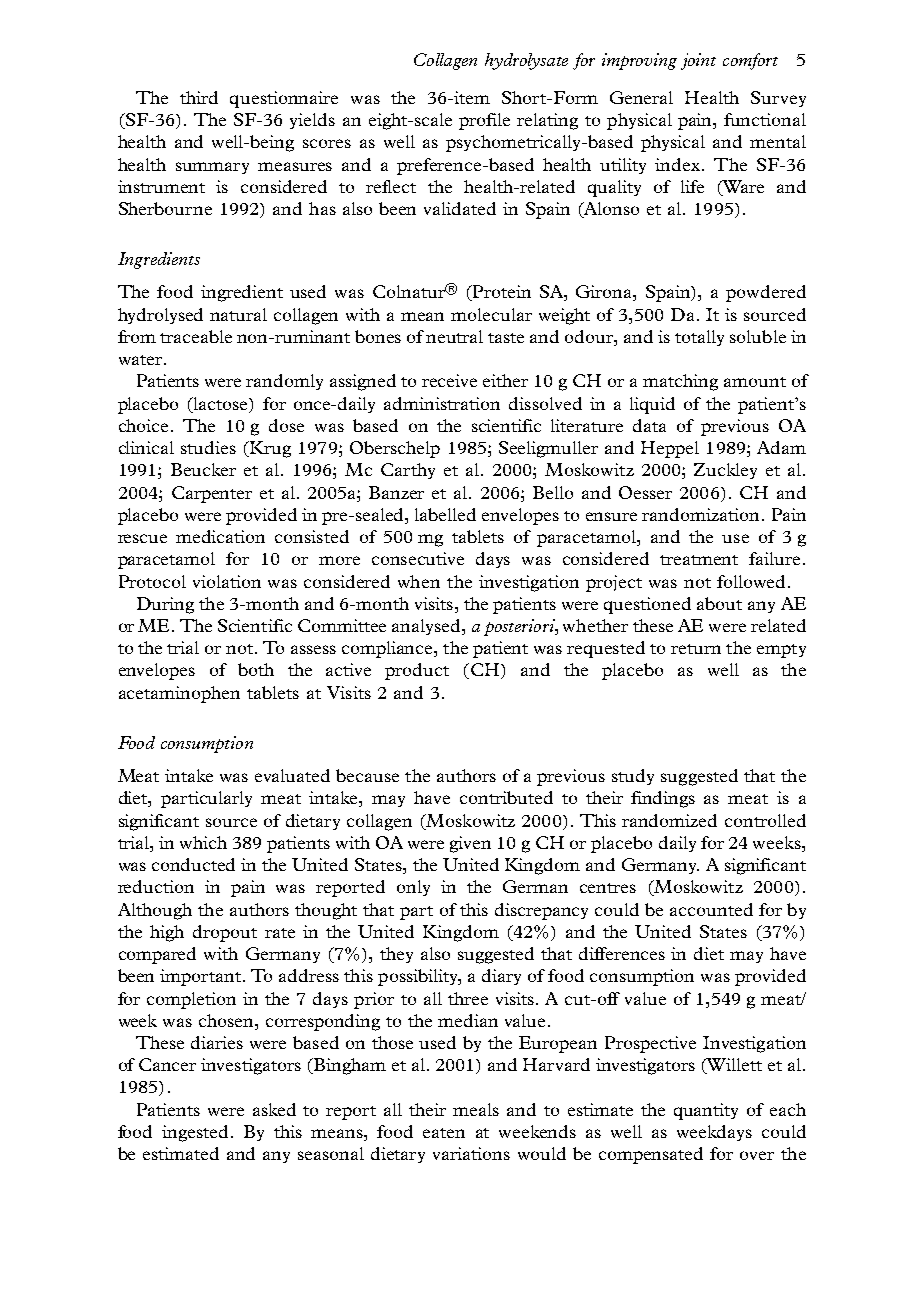 The height and width of the screenshot is (1308, 924). Describe the element at coordinates (698, 61) in the screenshot. I see `joint` at that location.
